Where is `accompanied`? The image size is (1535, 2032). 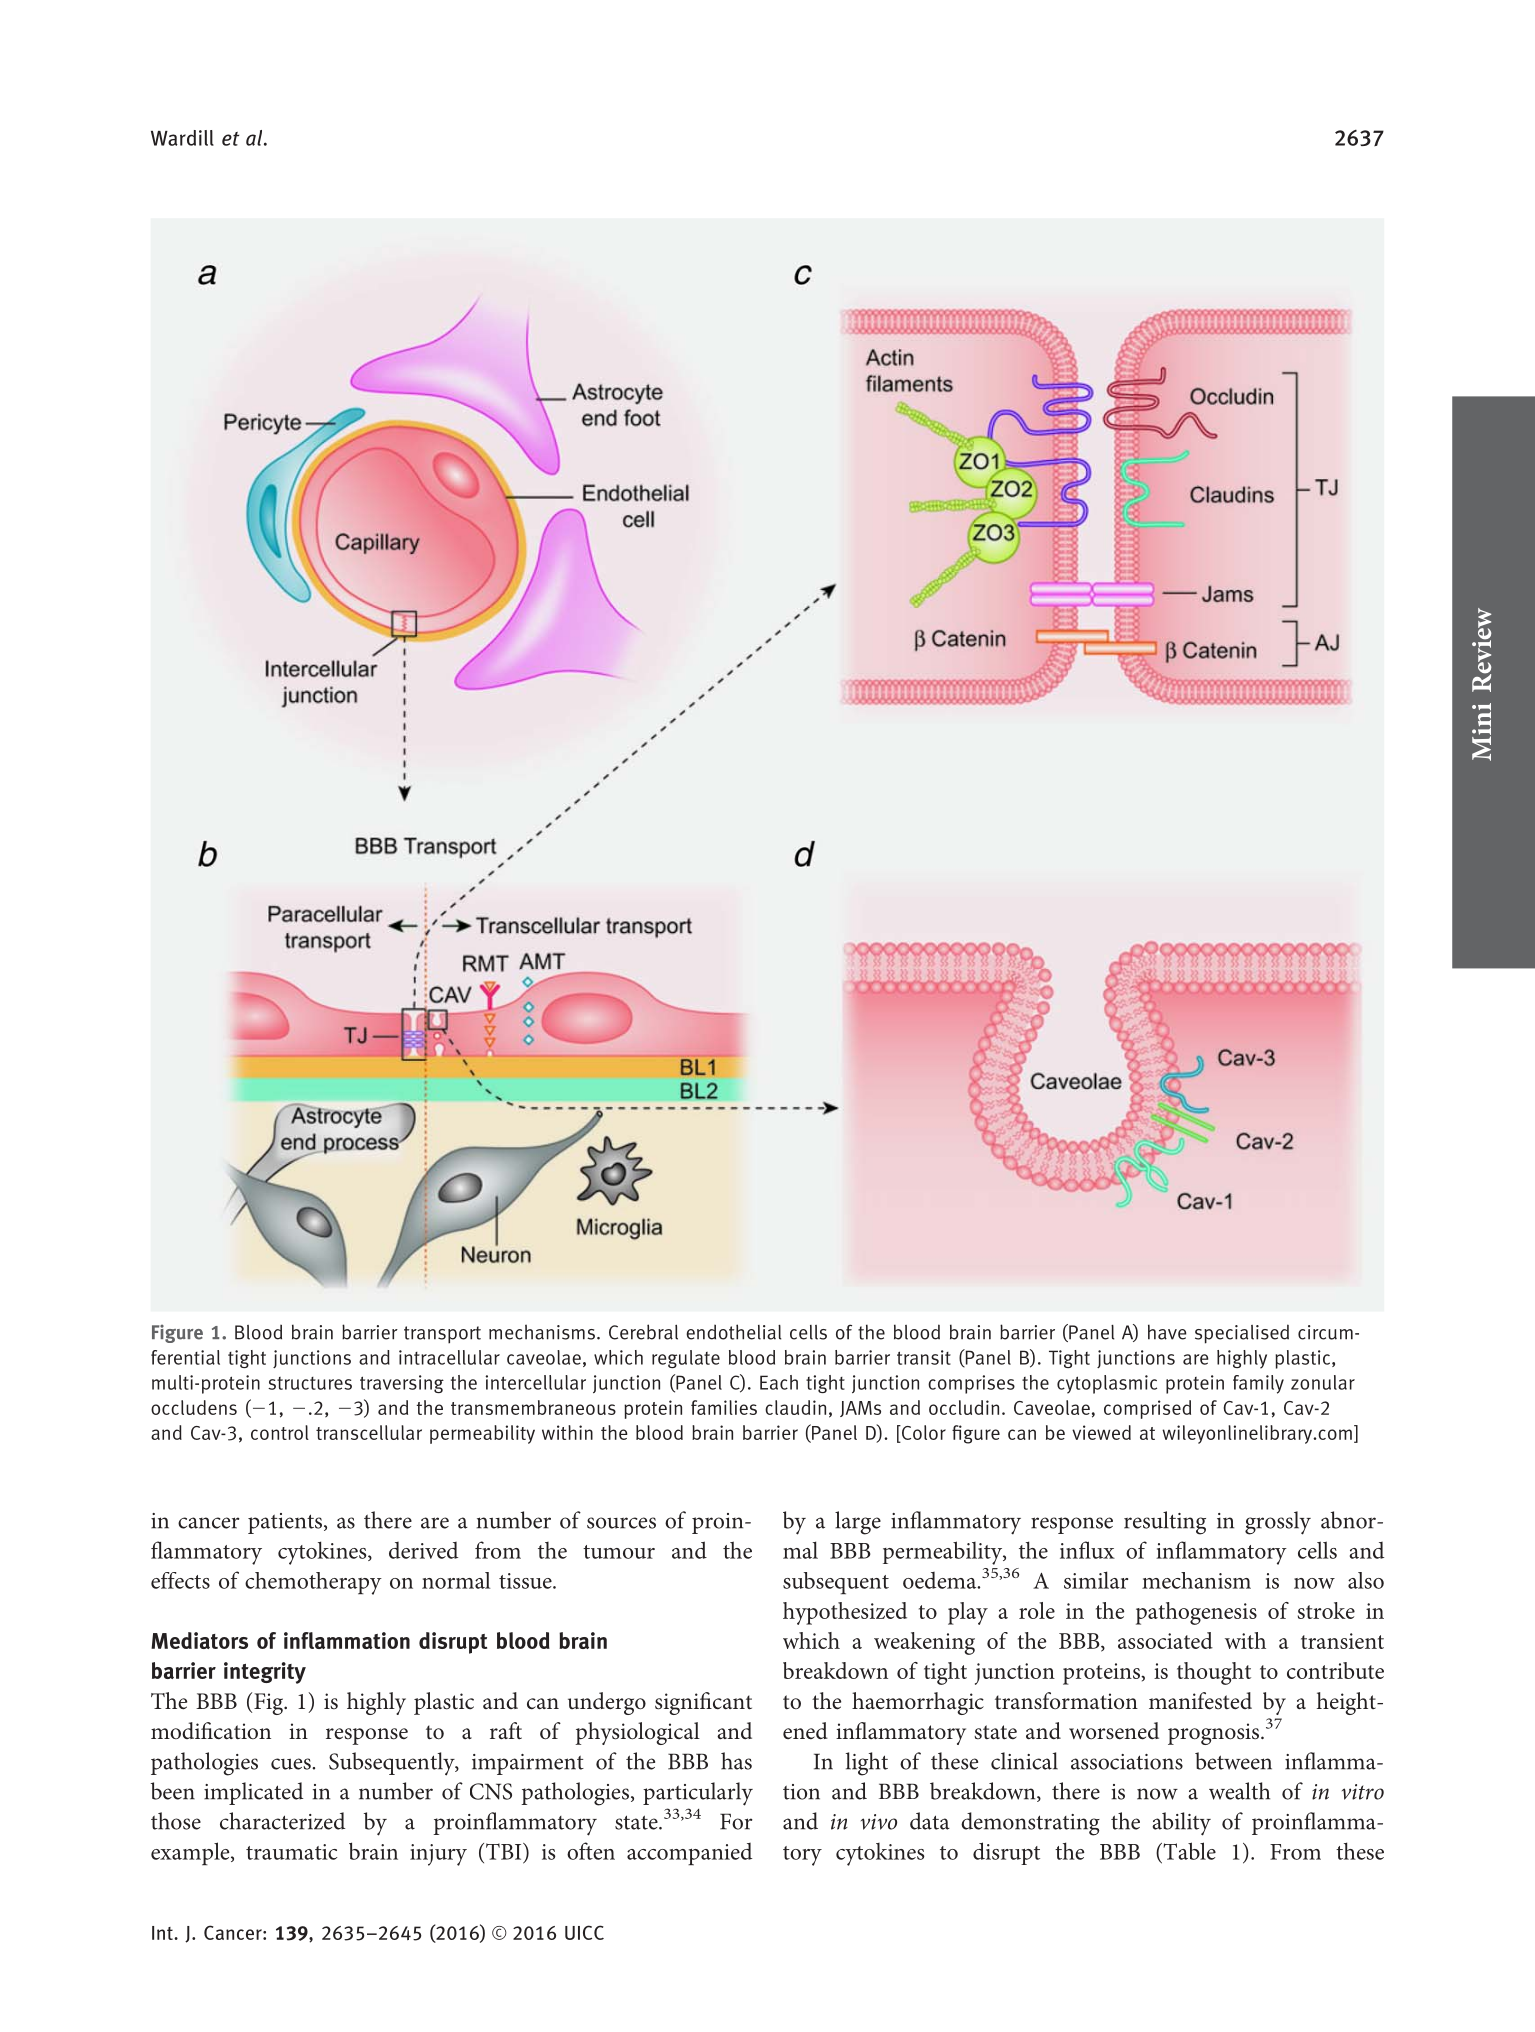
accompanied is located at coordinates (689, 1854).
